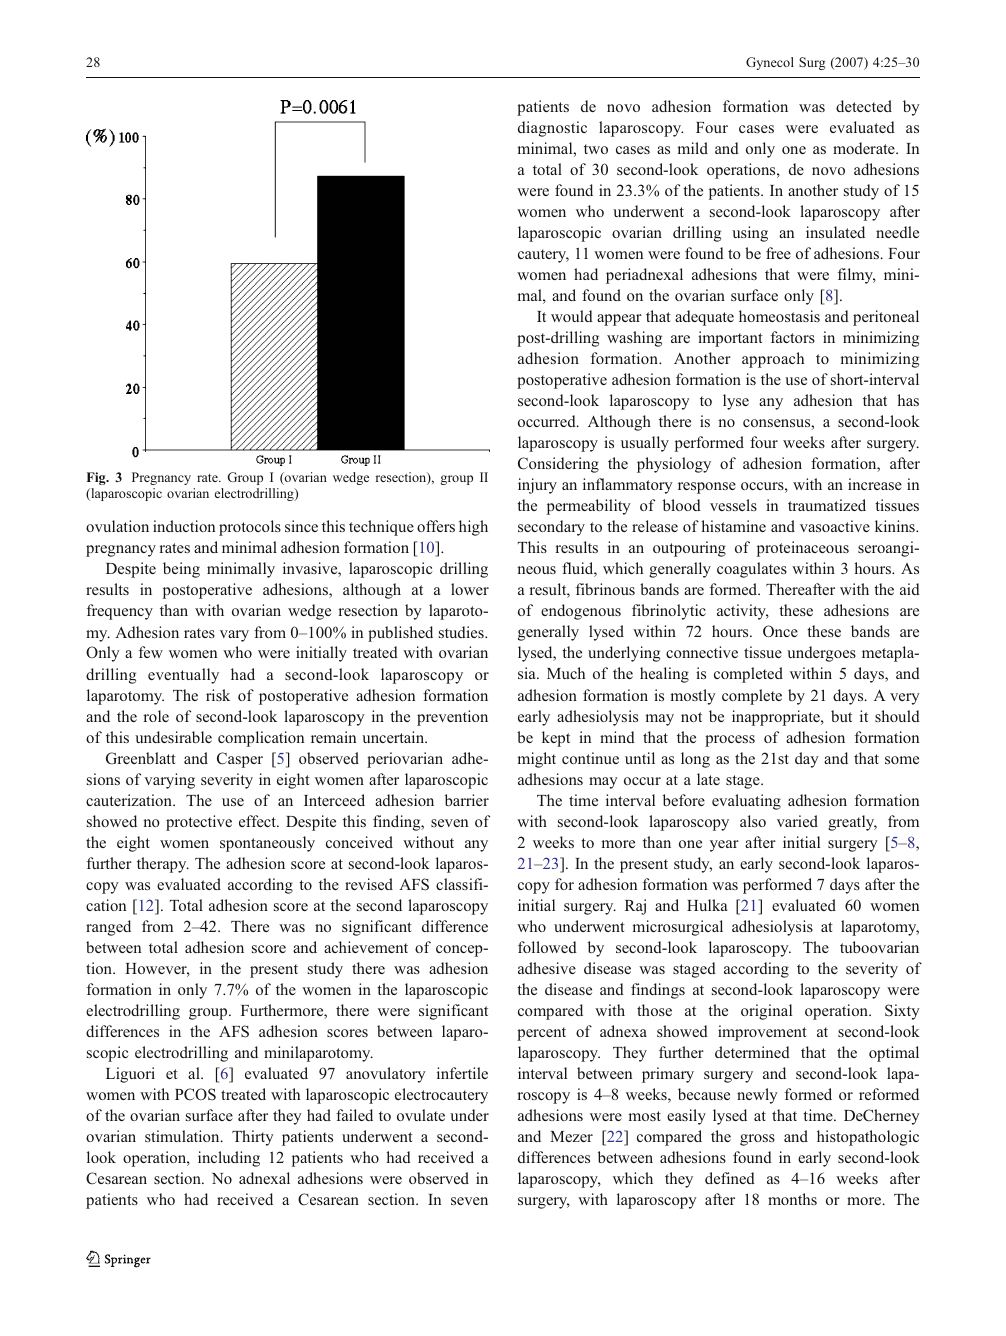 This page has width=1006, height=1336. I want to click on approach, so click(773, 360).
